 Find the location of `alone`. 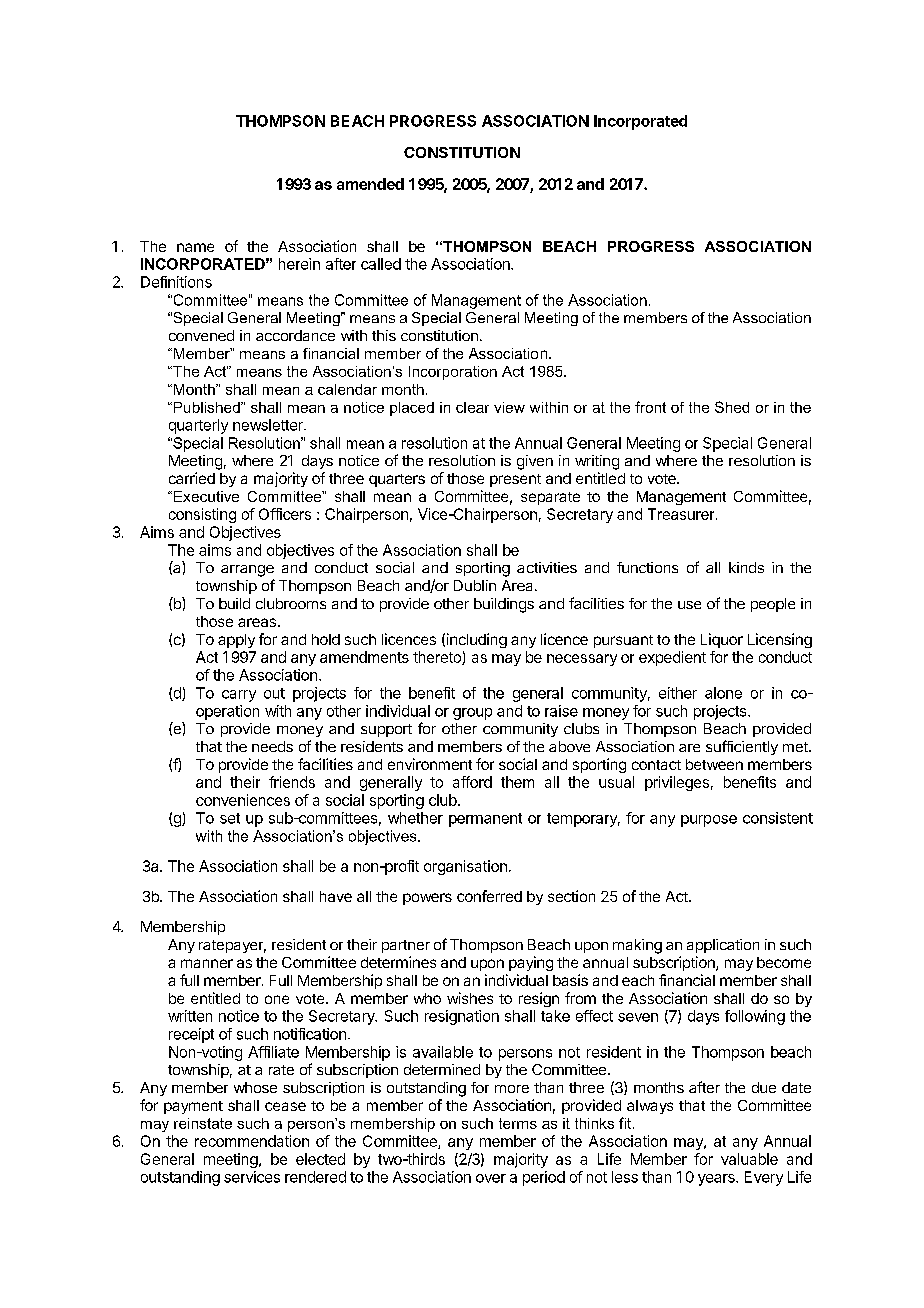

alone is located at coordinates (723, 693).
